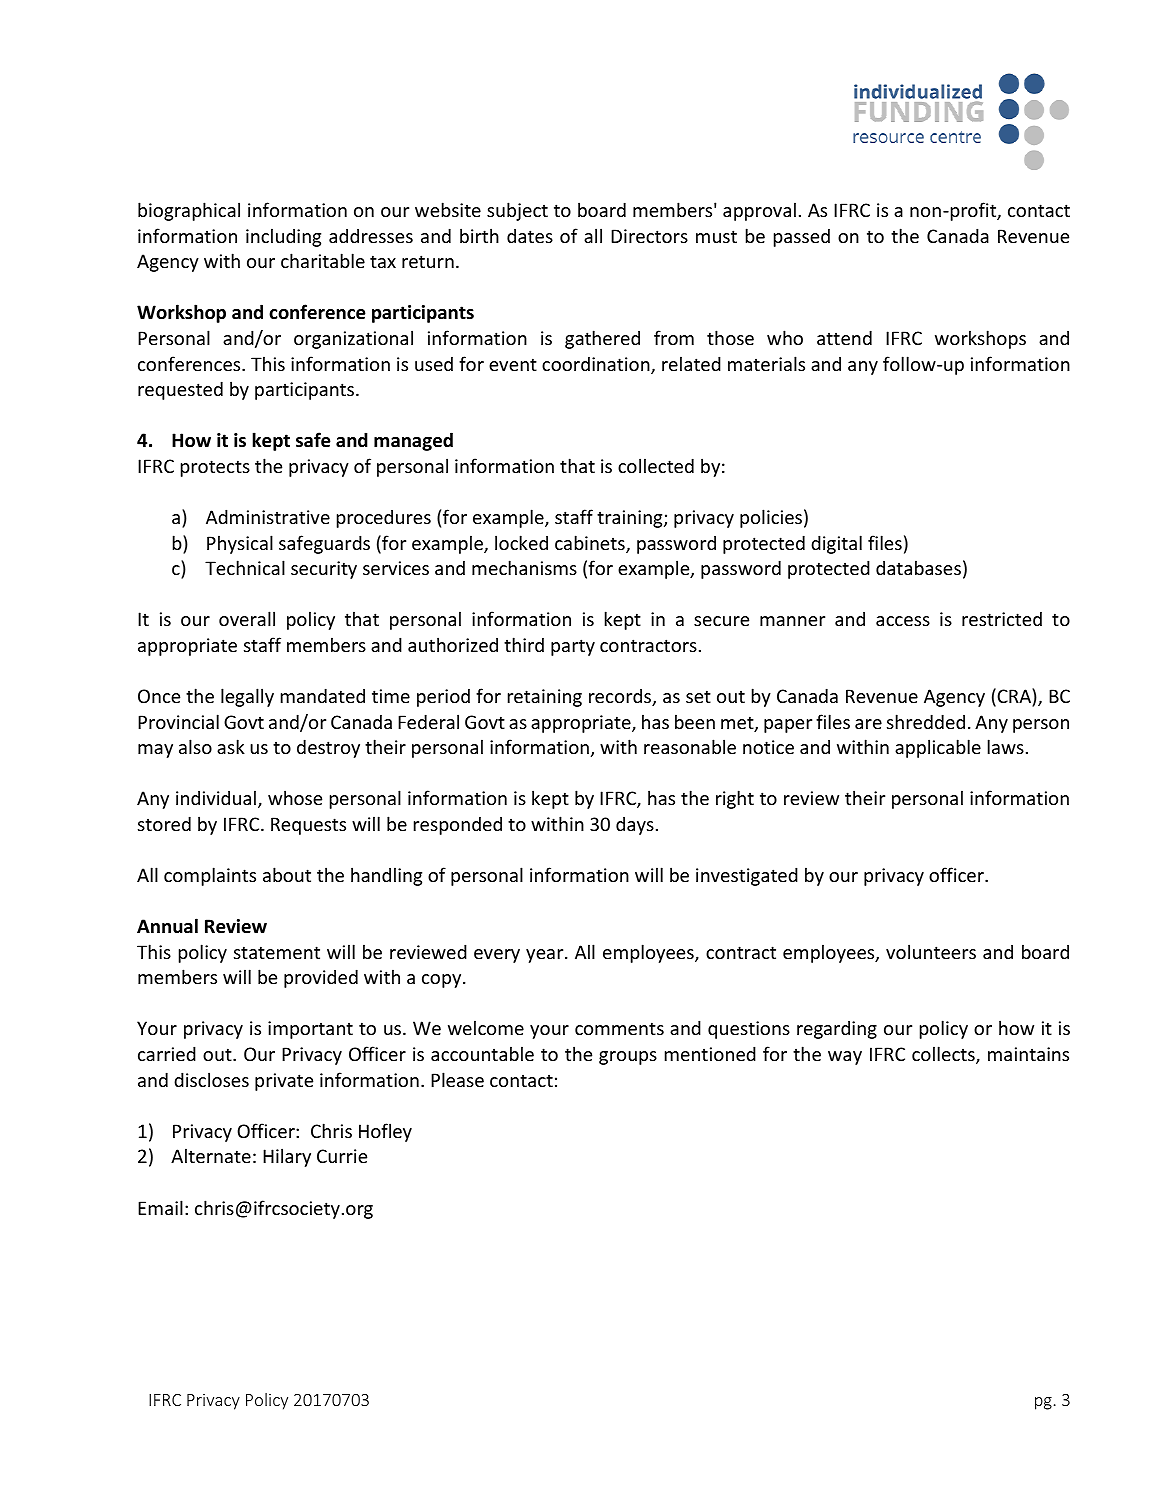  Describe the element at coordinates (247, 697) in the image. I see `legally` at that location.
